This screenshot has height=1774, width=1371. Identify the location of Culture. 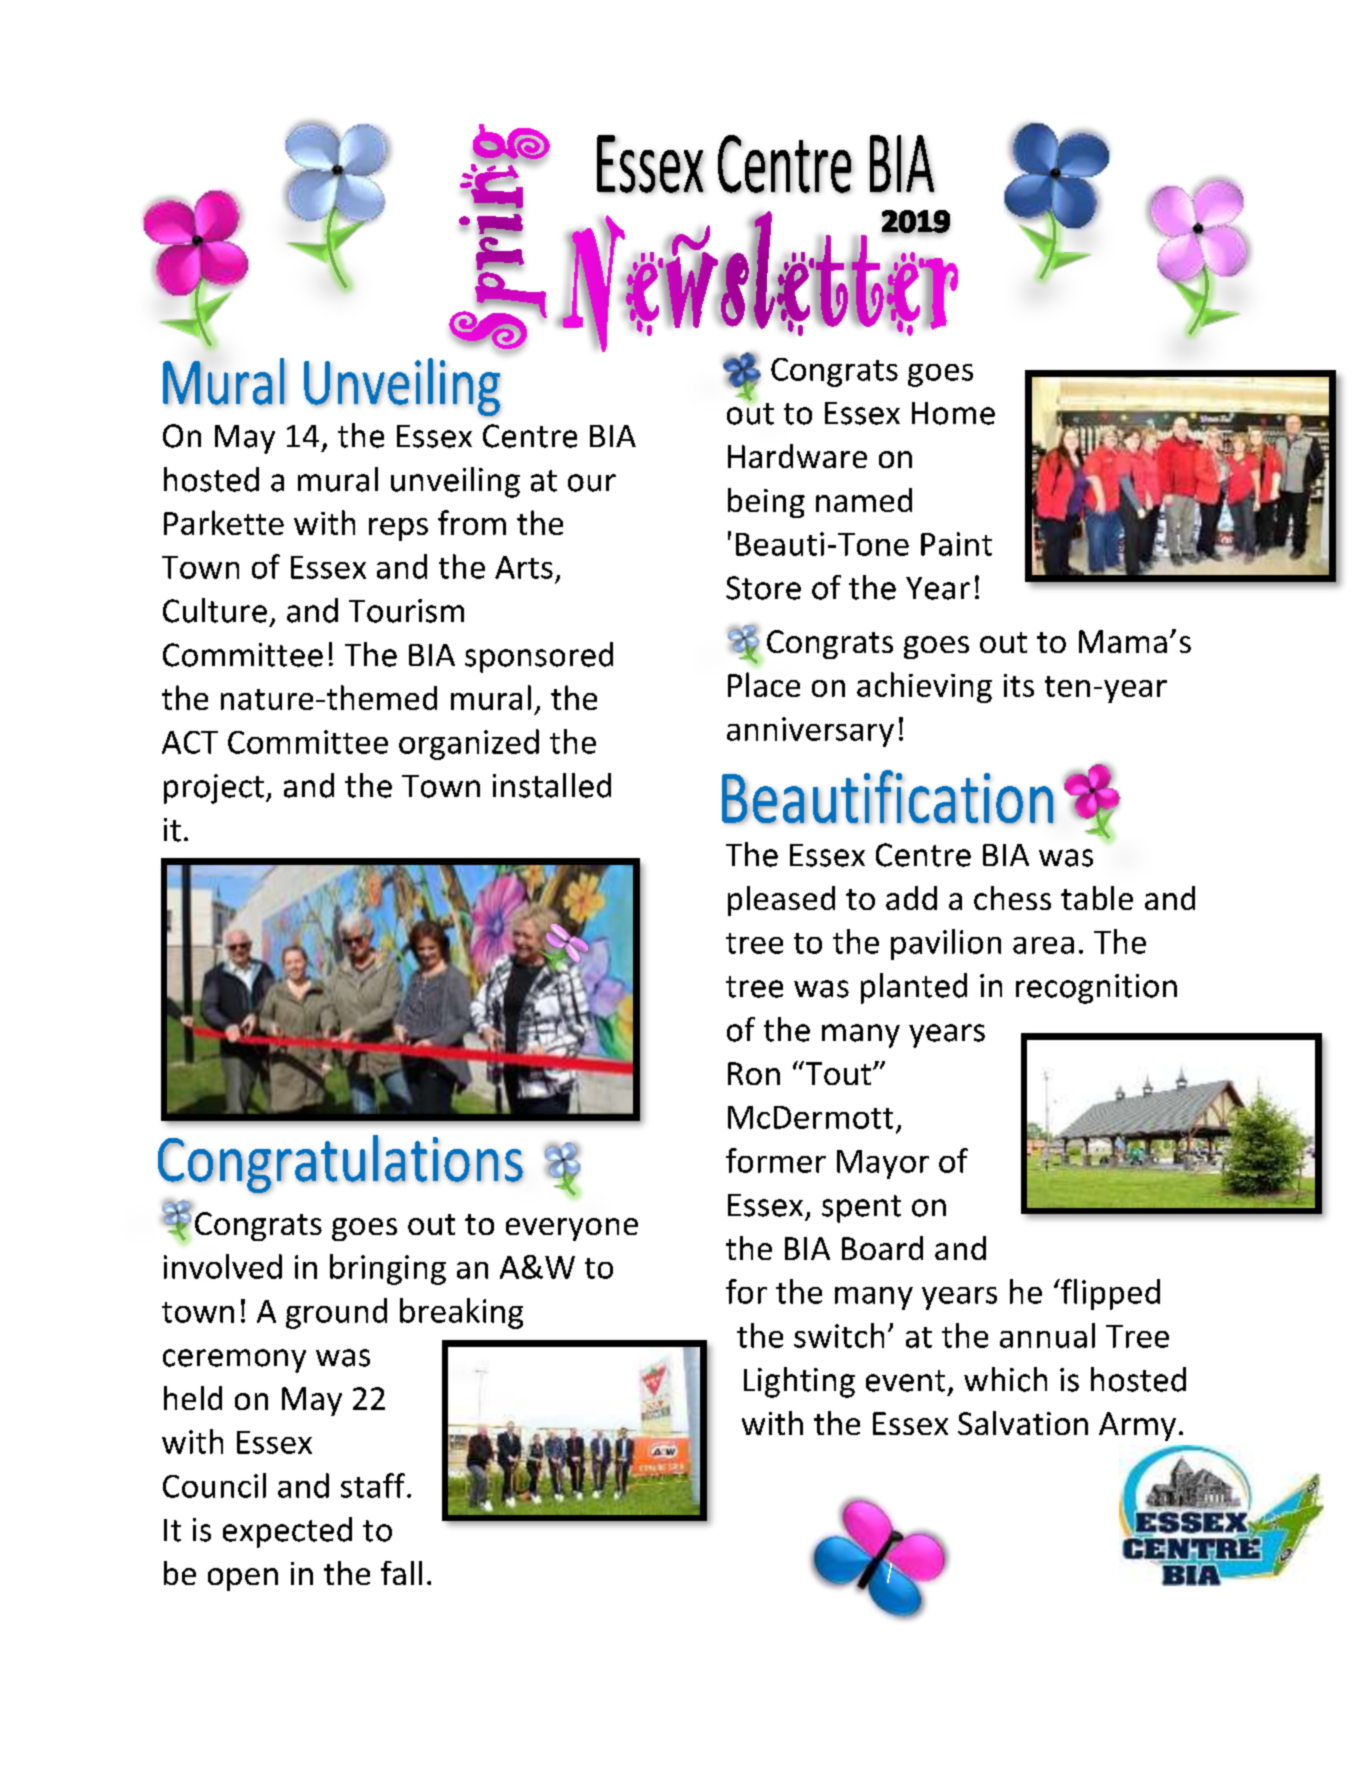
(215, 610).
